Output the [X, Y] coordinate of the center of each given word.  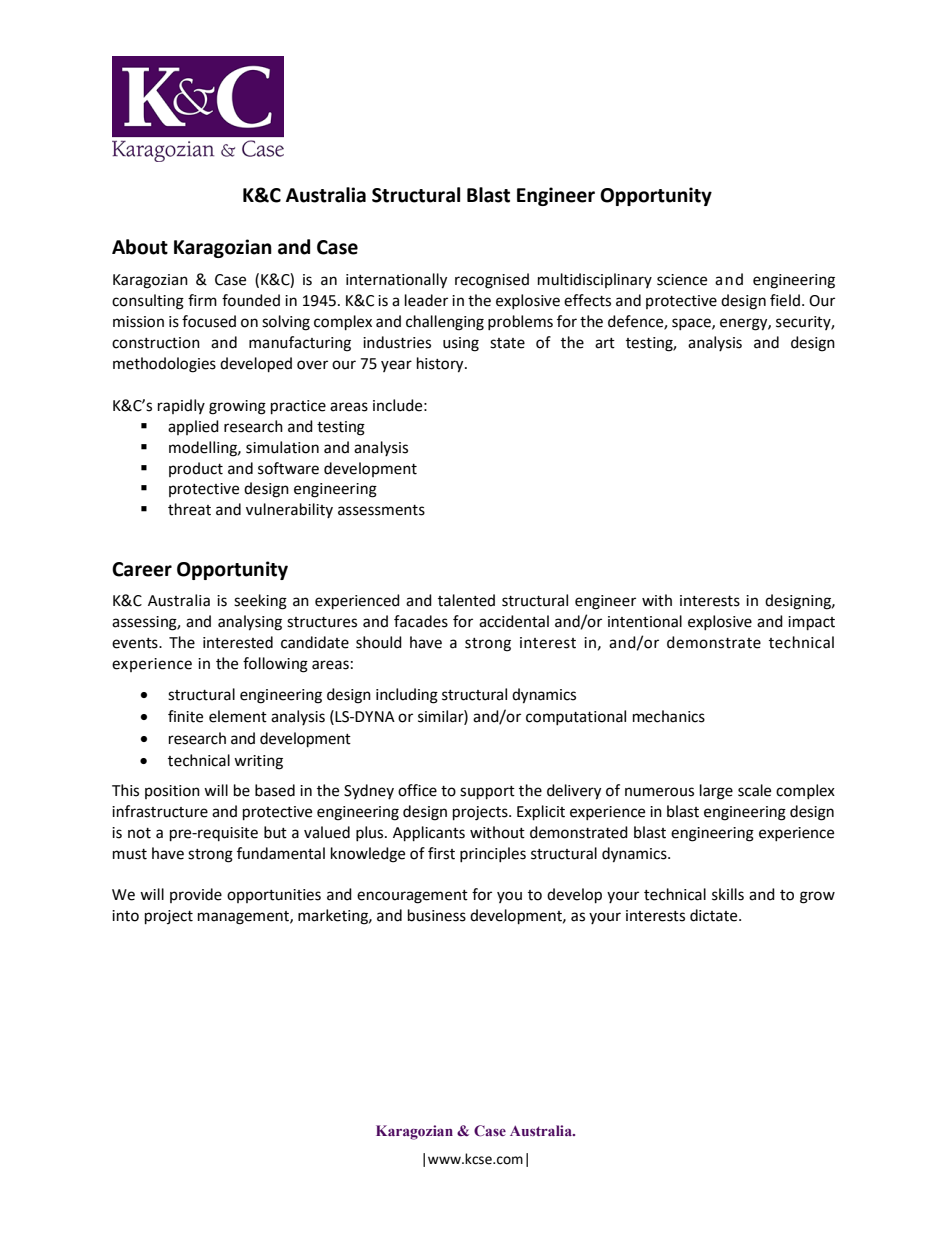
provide [196, 895]
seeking [260, 602]
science [682, 280]
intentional [645, 621]
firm [202, 300]
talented [466, 600]
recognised [492, 281]
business [437, 915]
